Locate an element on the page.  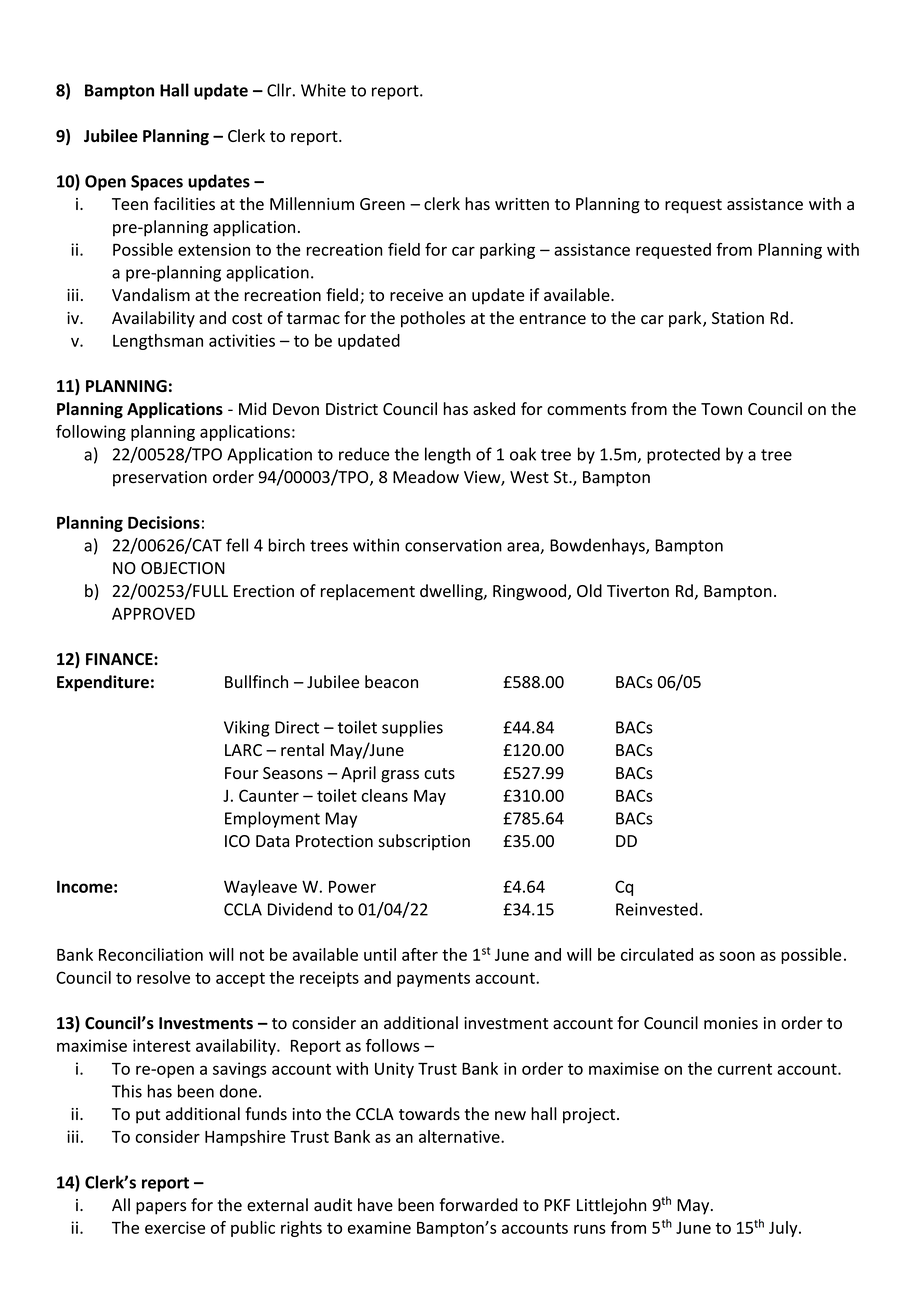
supplies is located at coordinates (412, 728).
